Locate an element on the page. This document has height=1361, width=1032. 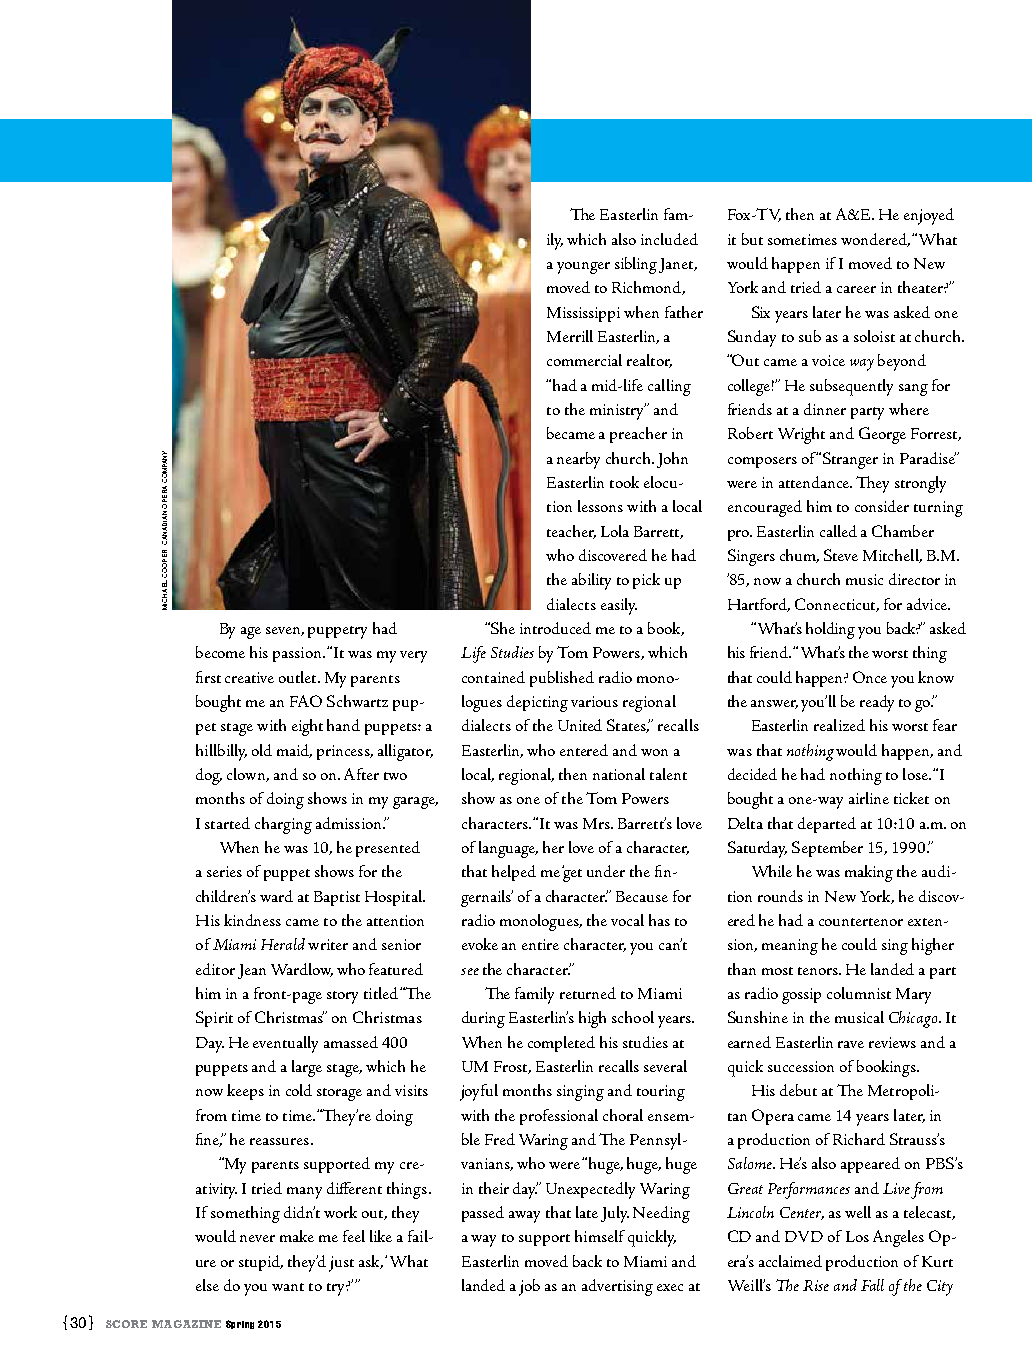
called is located at coordinates (838, 531).
